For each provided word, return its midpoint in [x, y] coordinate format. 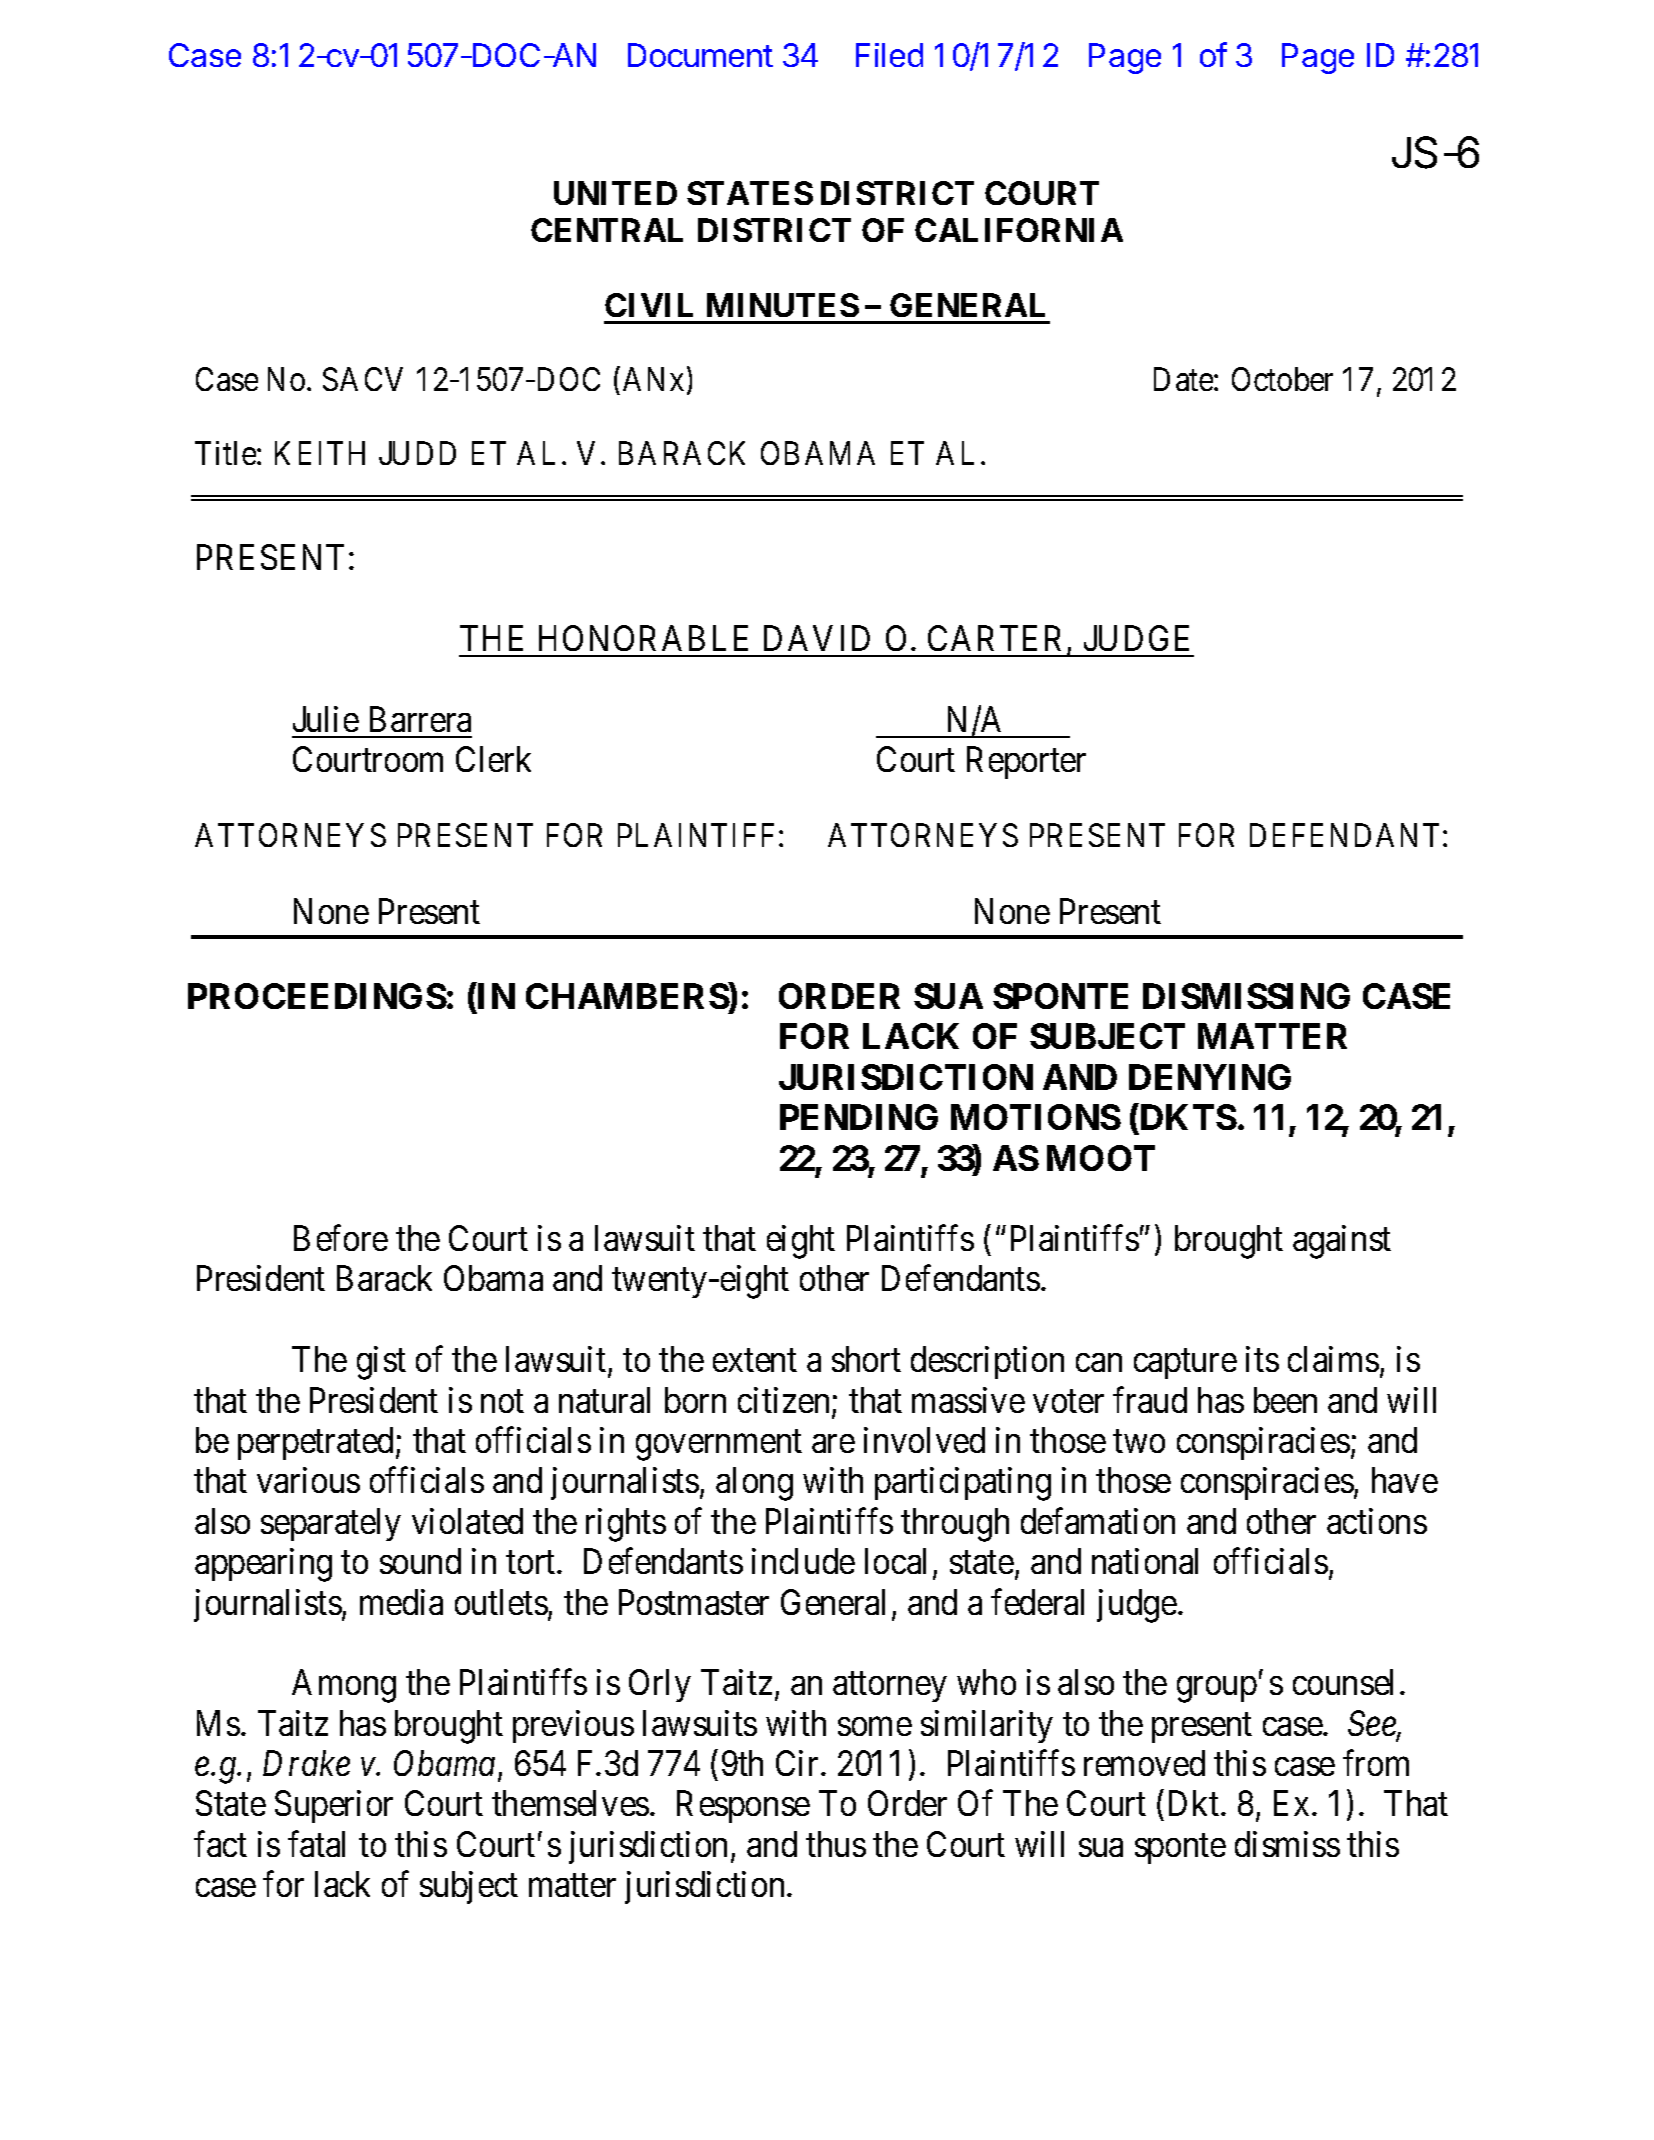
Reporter [1026, 763]
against [1342, 1242]
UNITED [615, 193]
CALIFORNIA [1019, 230]
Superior [334, 1806]
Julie [326, 719]
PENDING [859, 1117]
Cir [799, 1763]
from [1376, 1763]
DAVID [817, 638]
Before [341, 1238]
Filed [889, 55]
